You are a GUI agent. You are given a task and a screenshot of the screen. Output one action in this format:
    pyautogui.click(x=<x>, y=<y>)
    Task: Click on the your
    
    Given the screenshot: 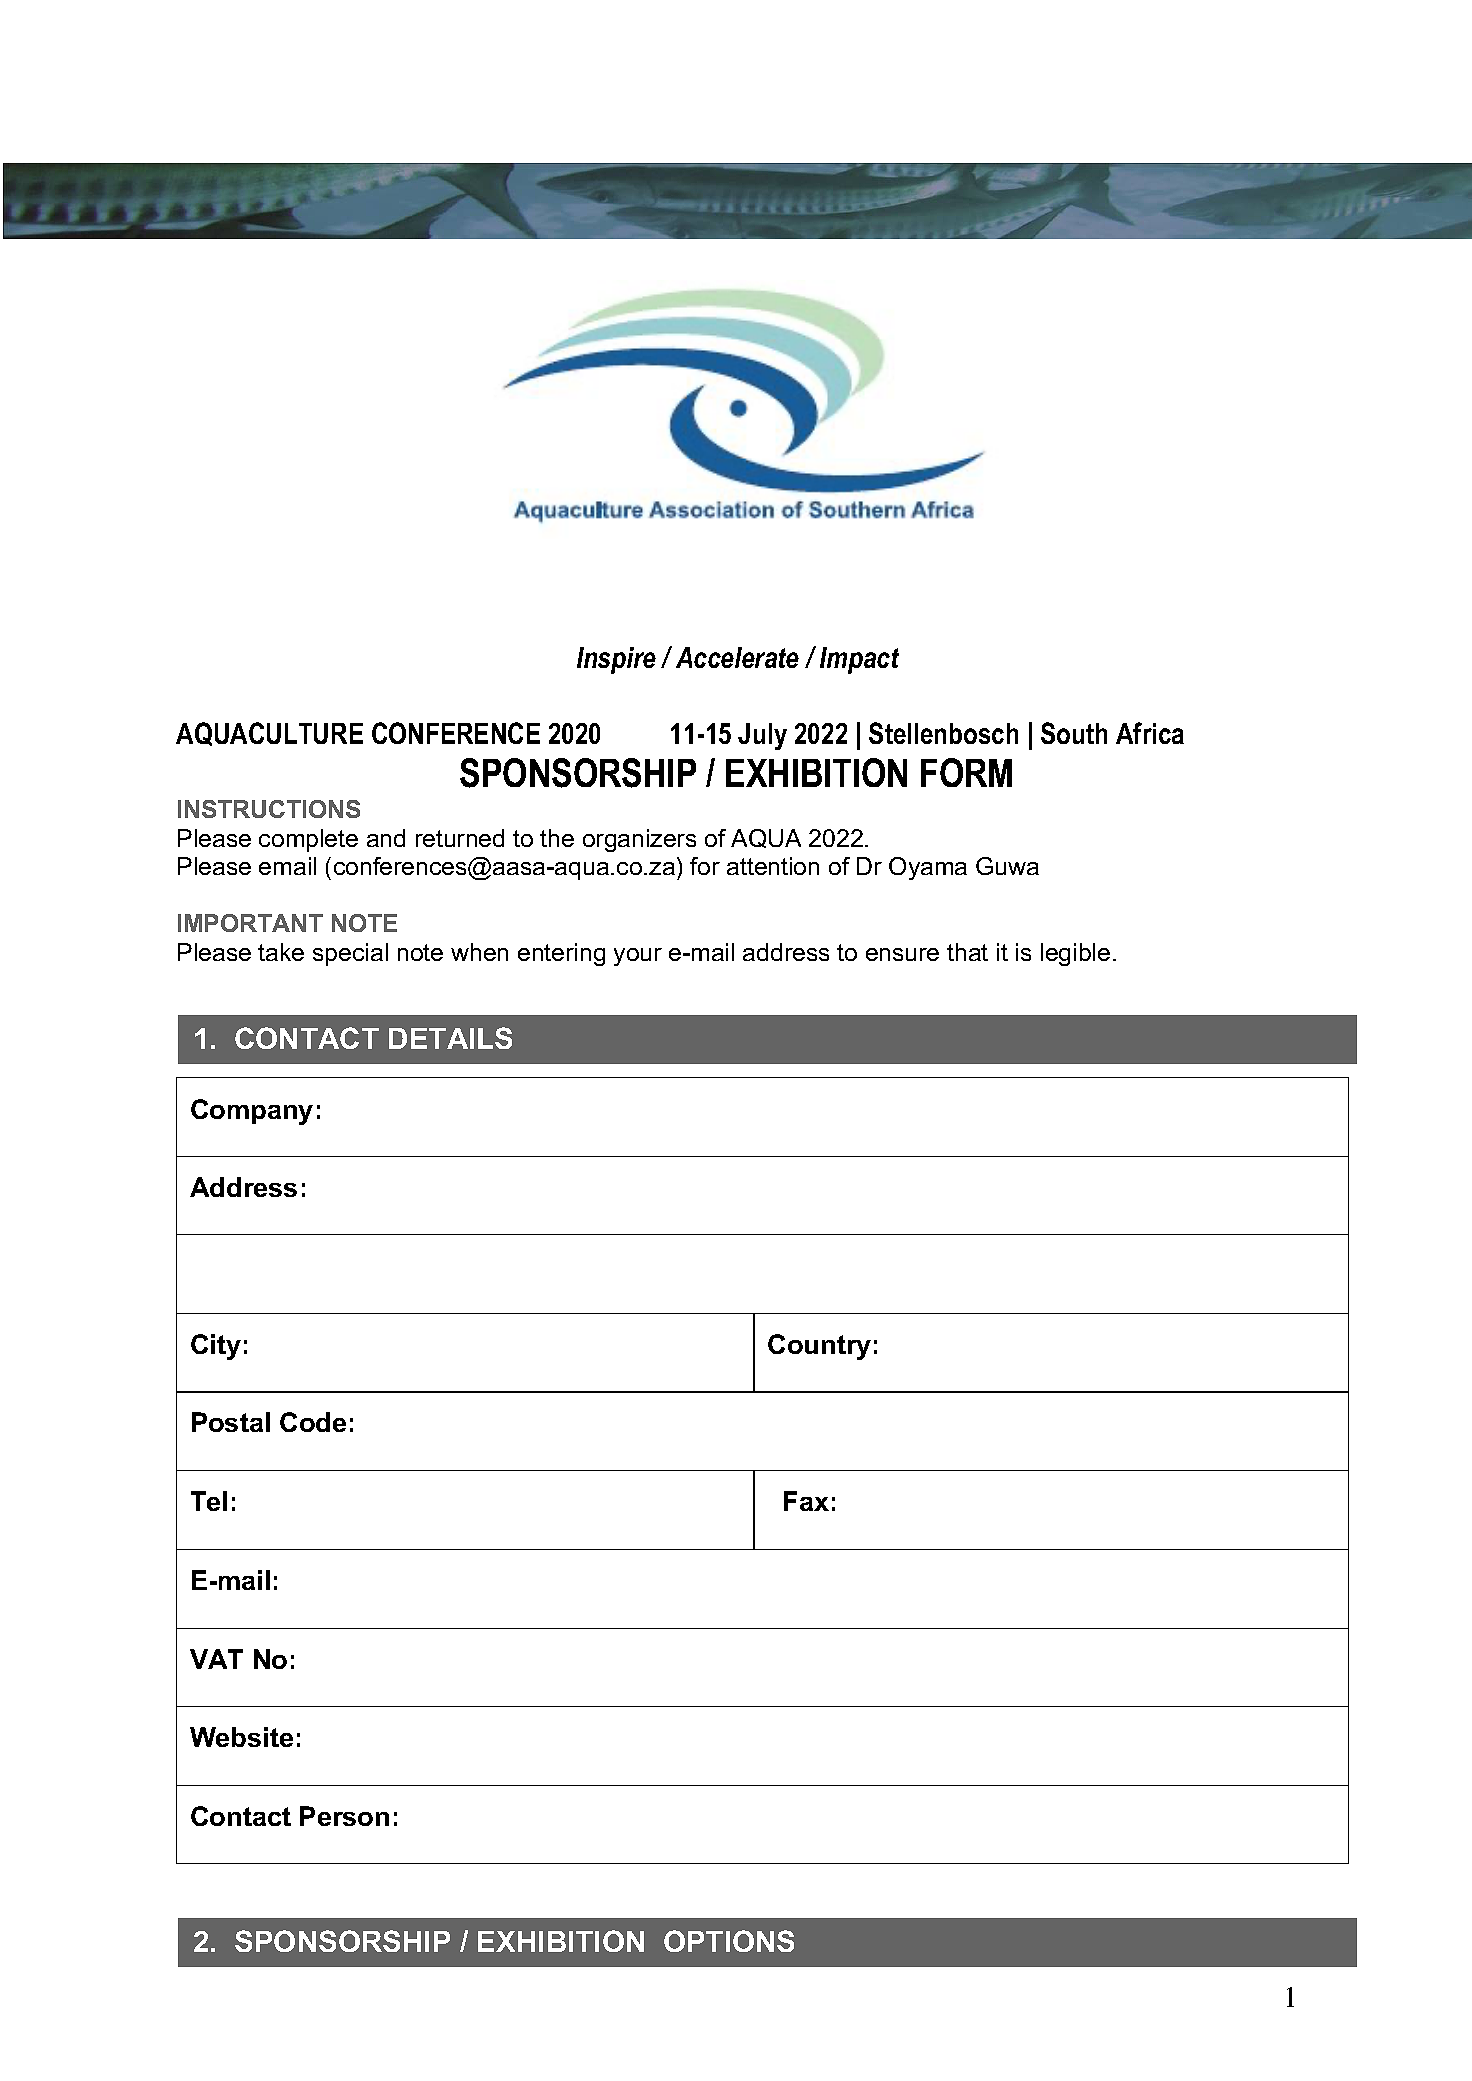 What is the action you would take?
    pyautogui.click(x=638, y=957)
